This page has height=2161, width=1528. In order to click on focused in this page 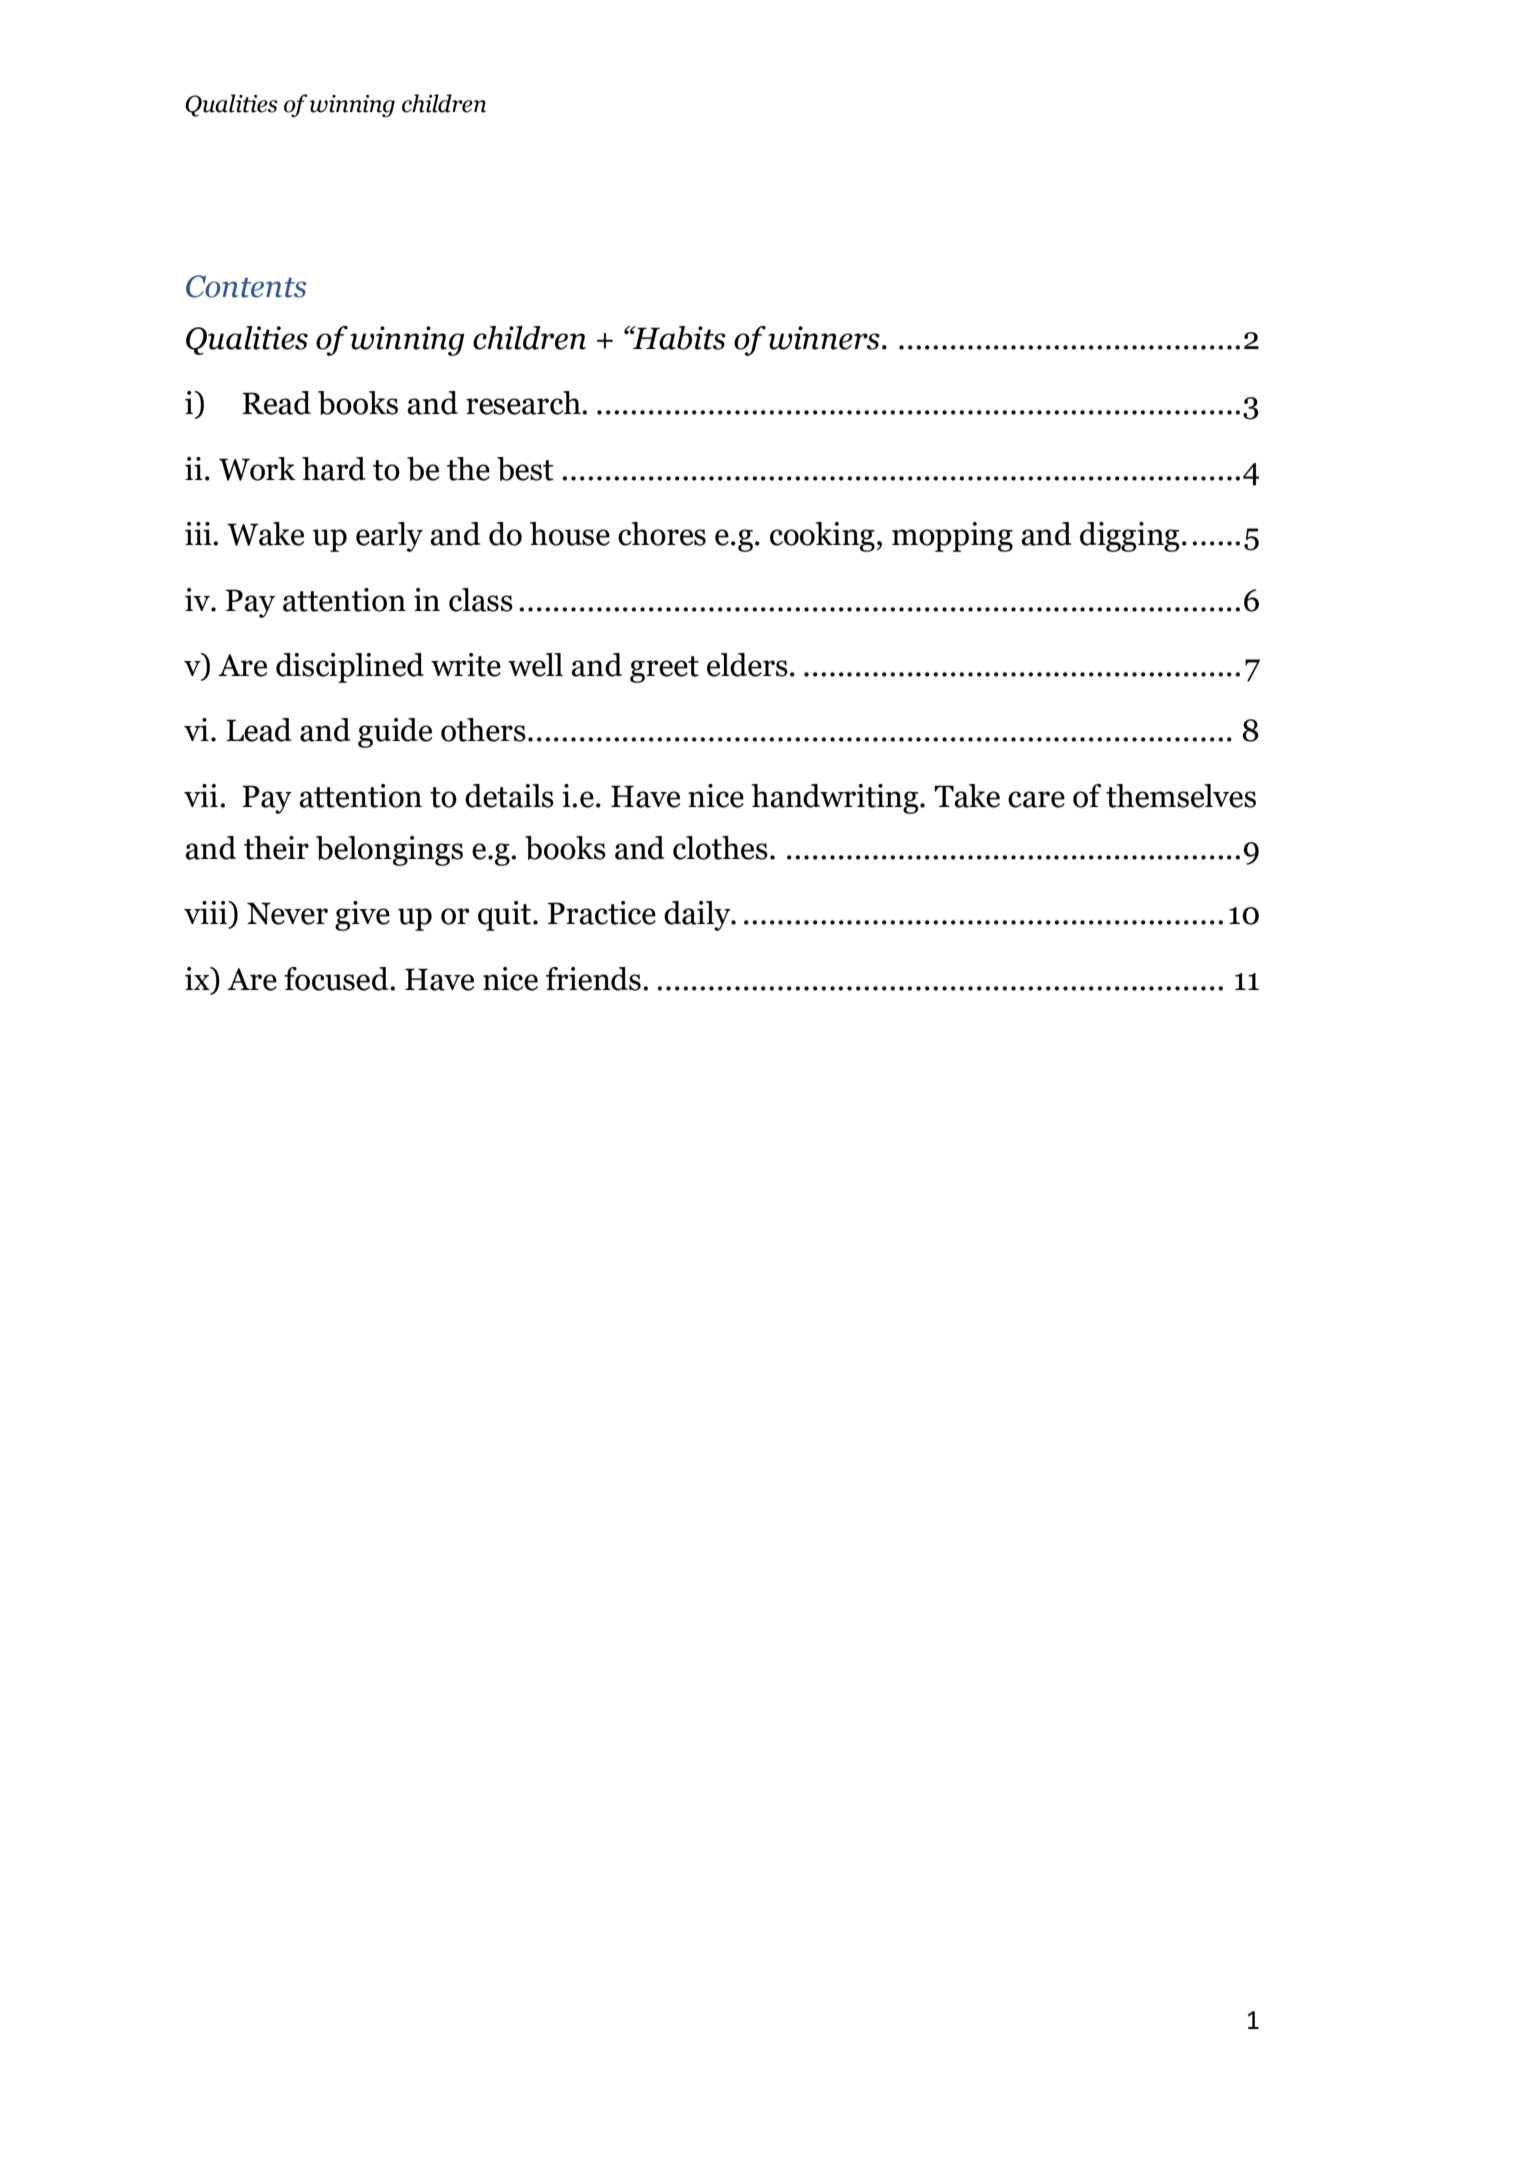, I will do `click(337, 979)`.
